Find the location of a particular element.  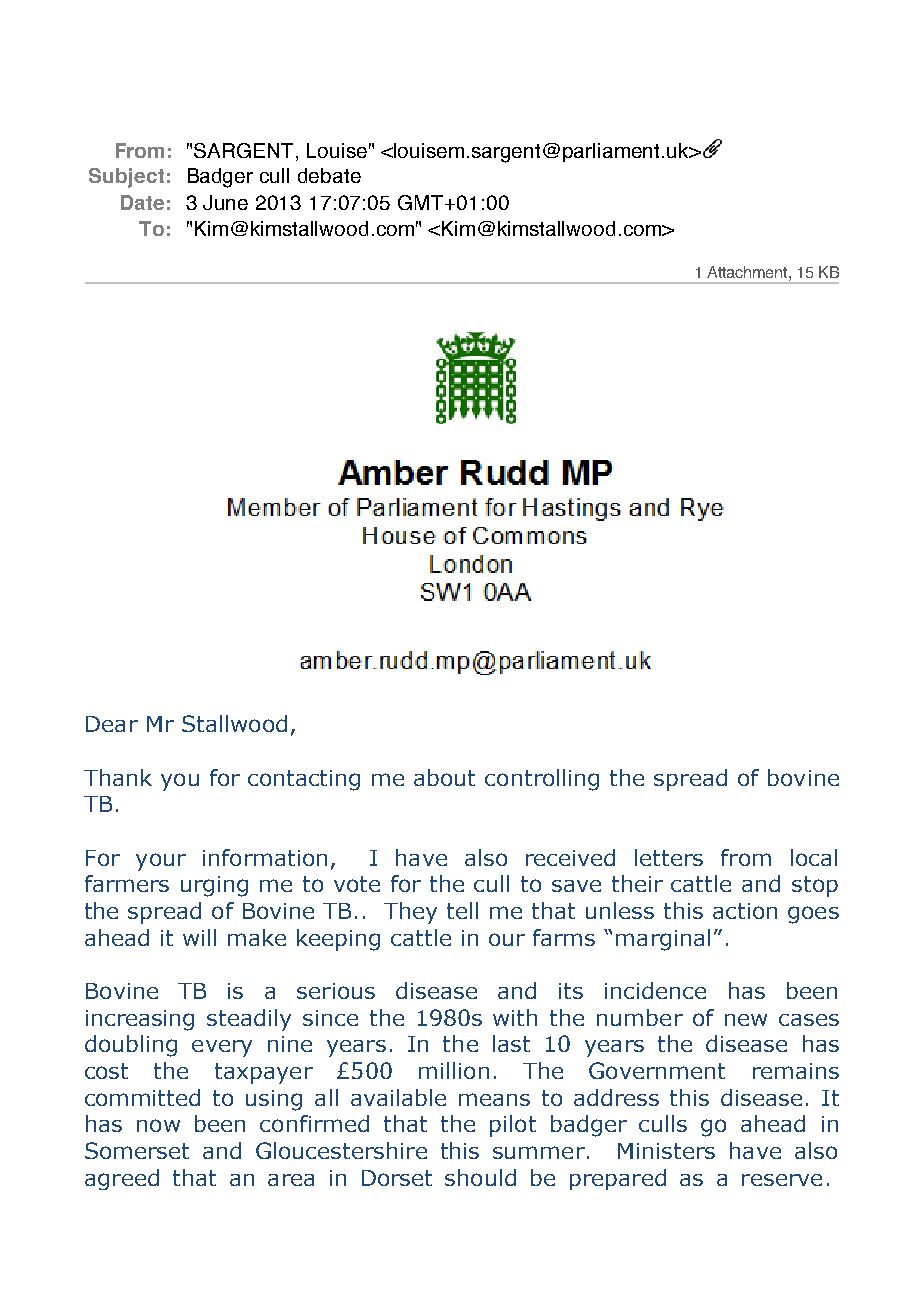

Thank is located at coordinates (118, 777).
